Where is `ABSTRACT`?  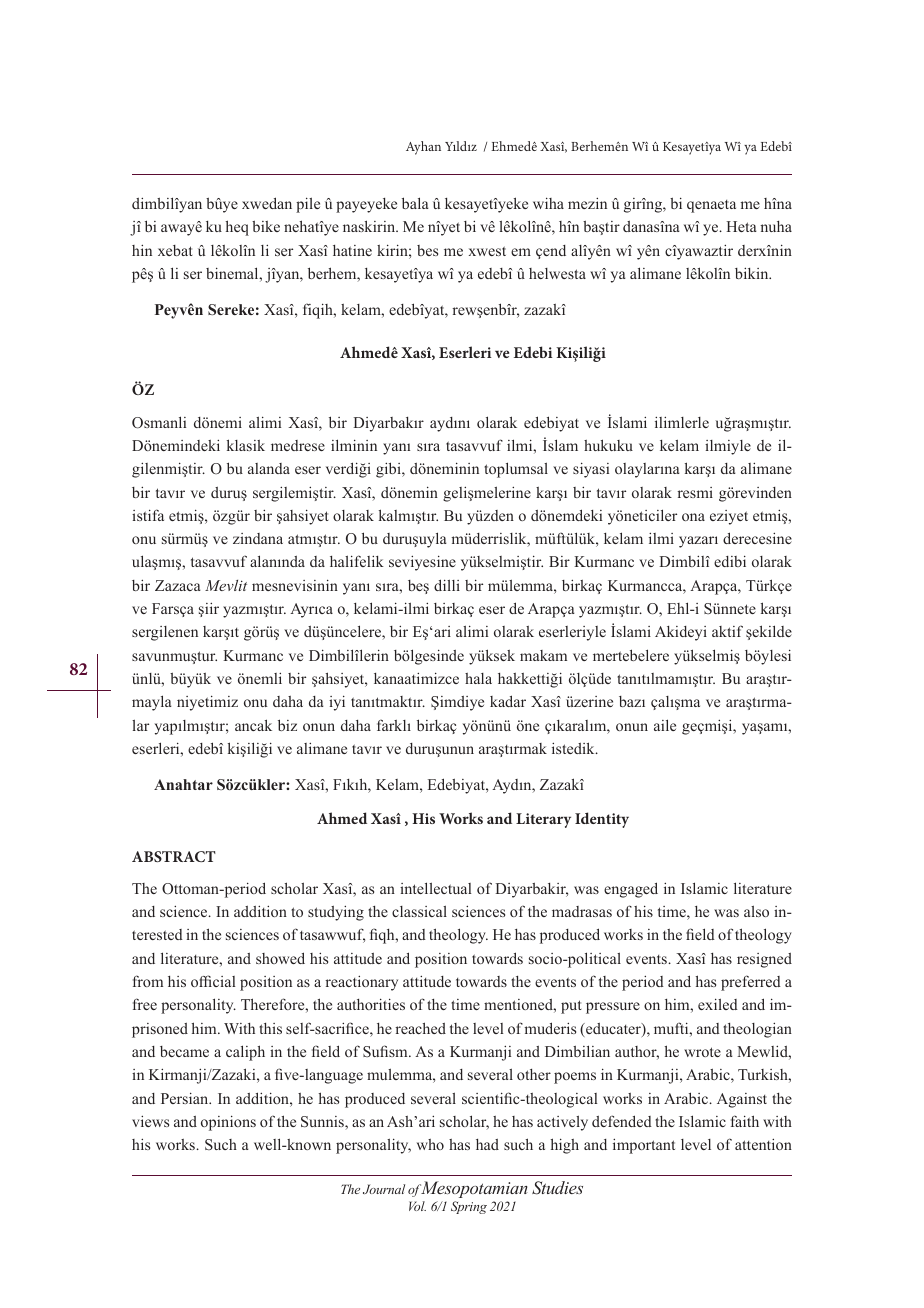
ABSTRACT is located at coordinates (174, 856).
